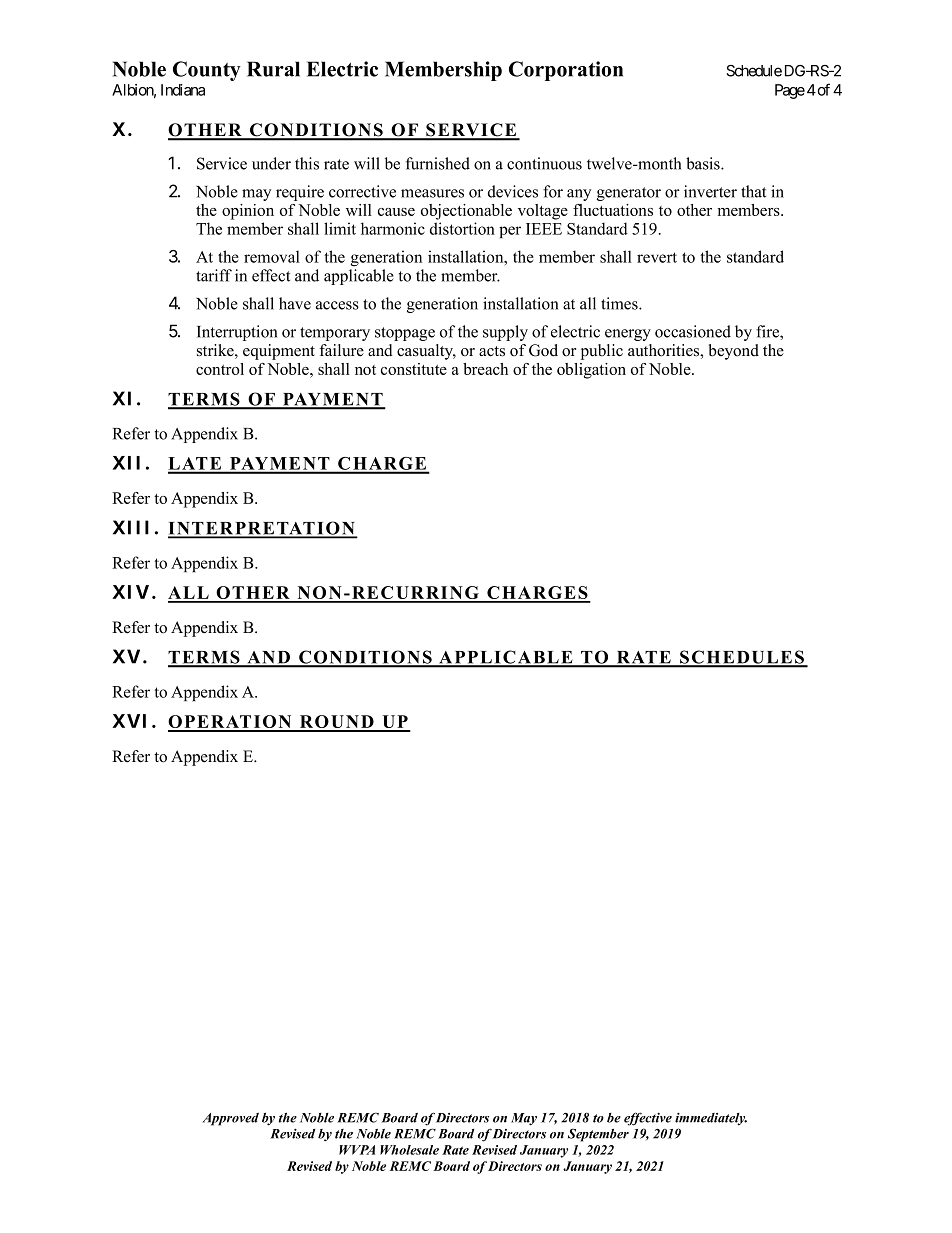 Image resolution: width=952 pixels, height=1233 pixels. Describe the element at coordinates (438, 163) in the screenshot. I see `furnished` at that location.
